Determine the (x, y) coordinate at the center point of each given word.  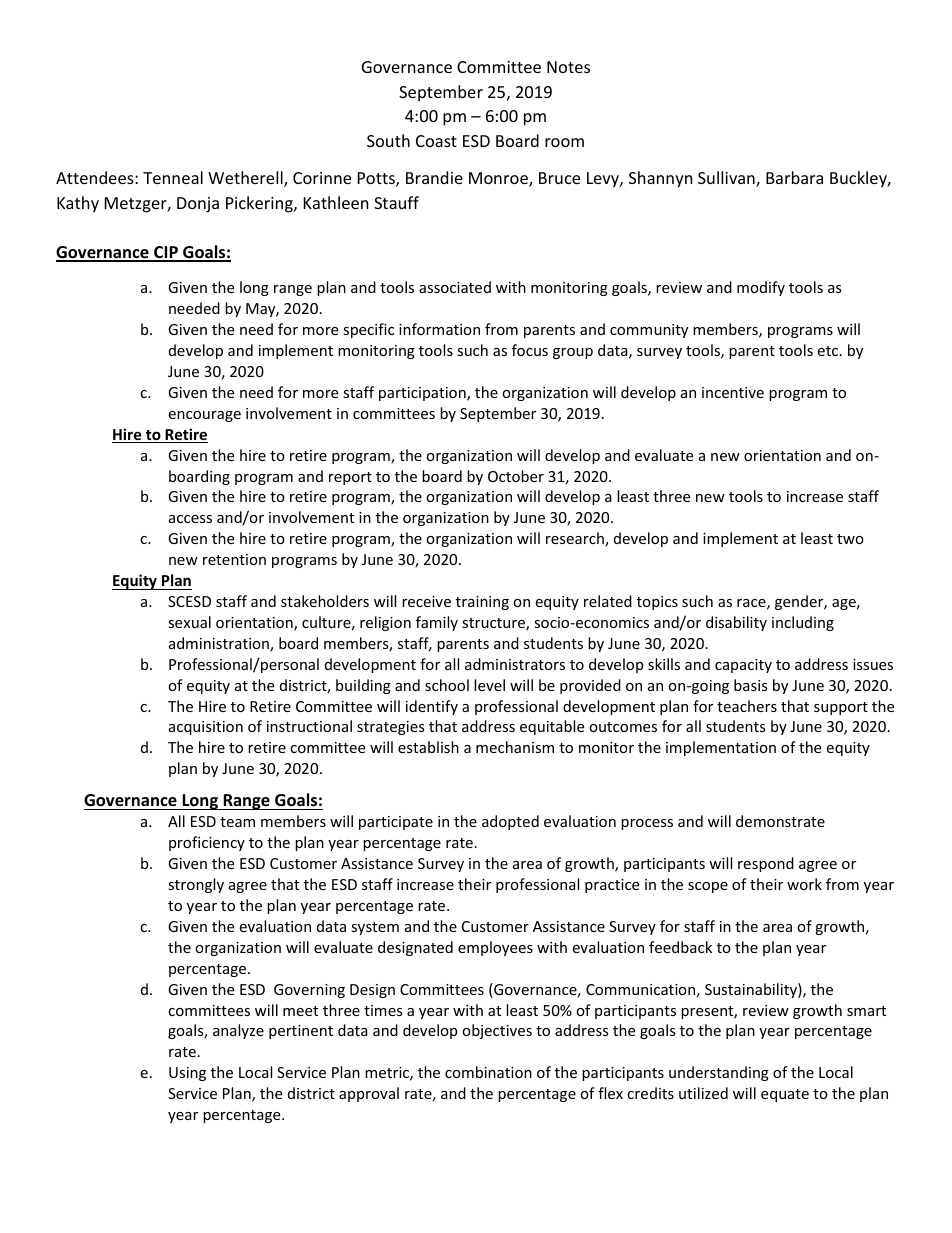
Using (187, 1074)
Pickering (260, 204)
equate (785, 1095)
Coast (436, 141)
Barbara (794, 177)
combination (488, 1072)
